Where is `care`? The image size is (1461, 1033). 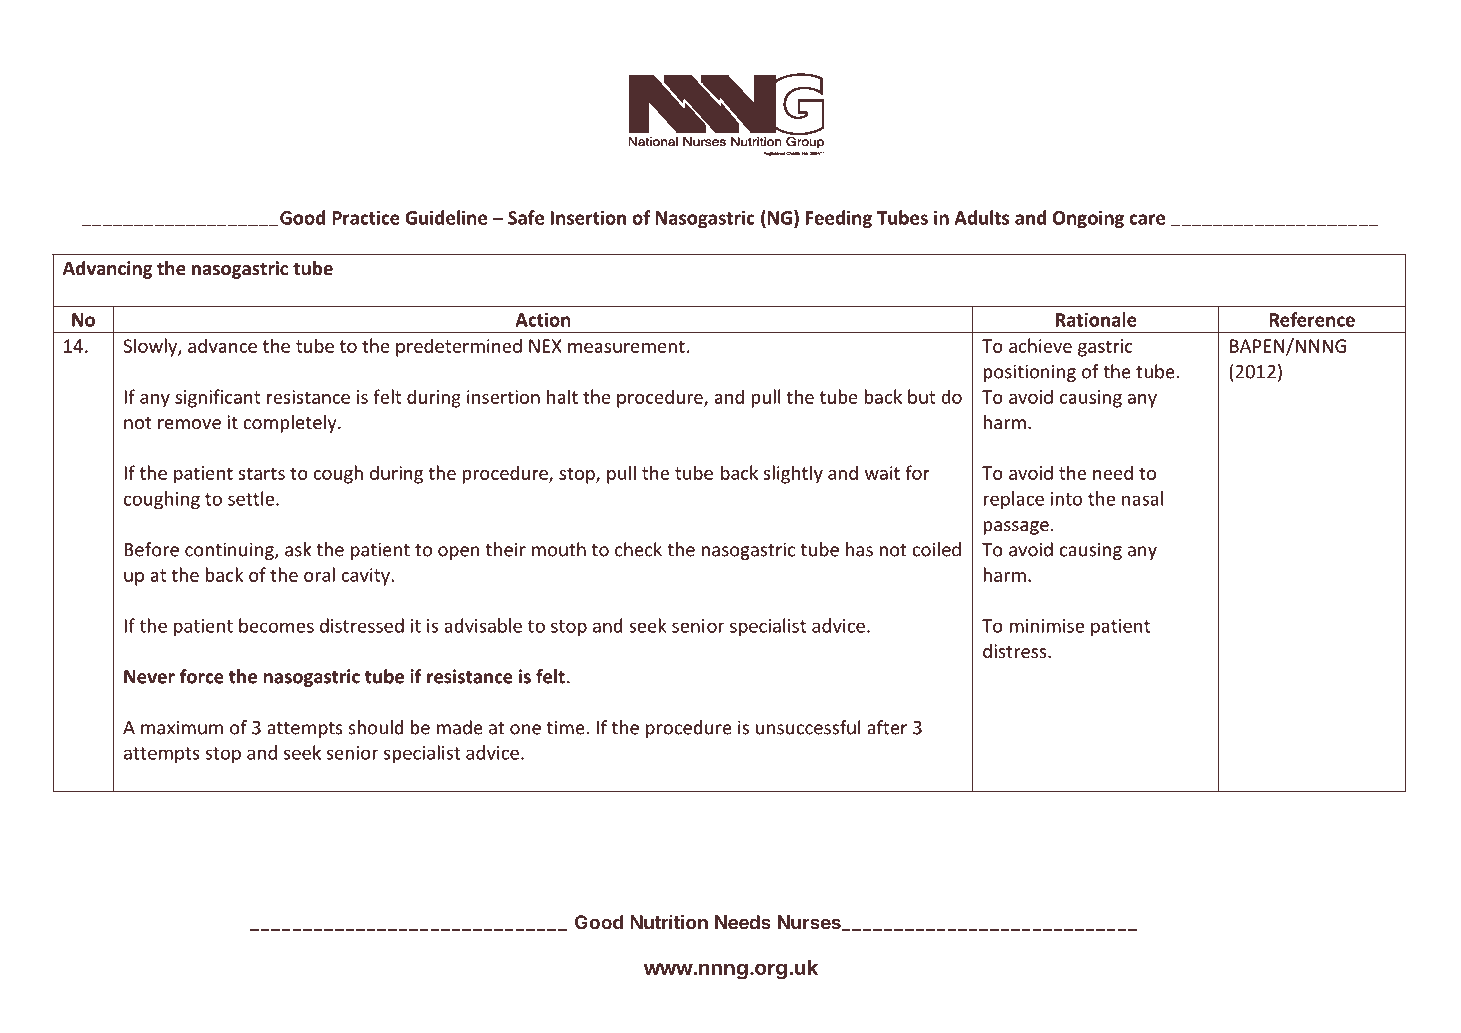
care is located at coordinates (1147, 219).
